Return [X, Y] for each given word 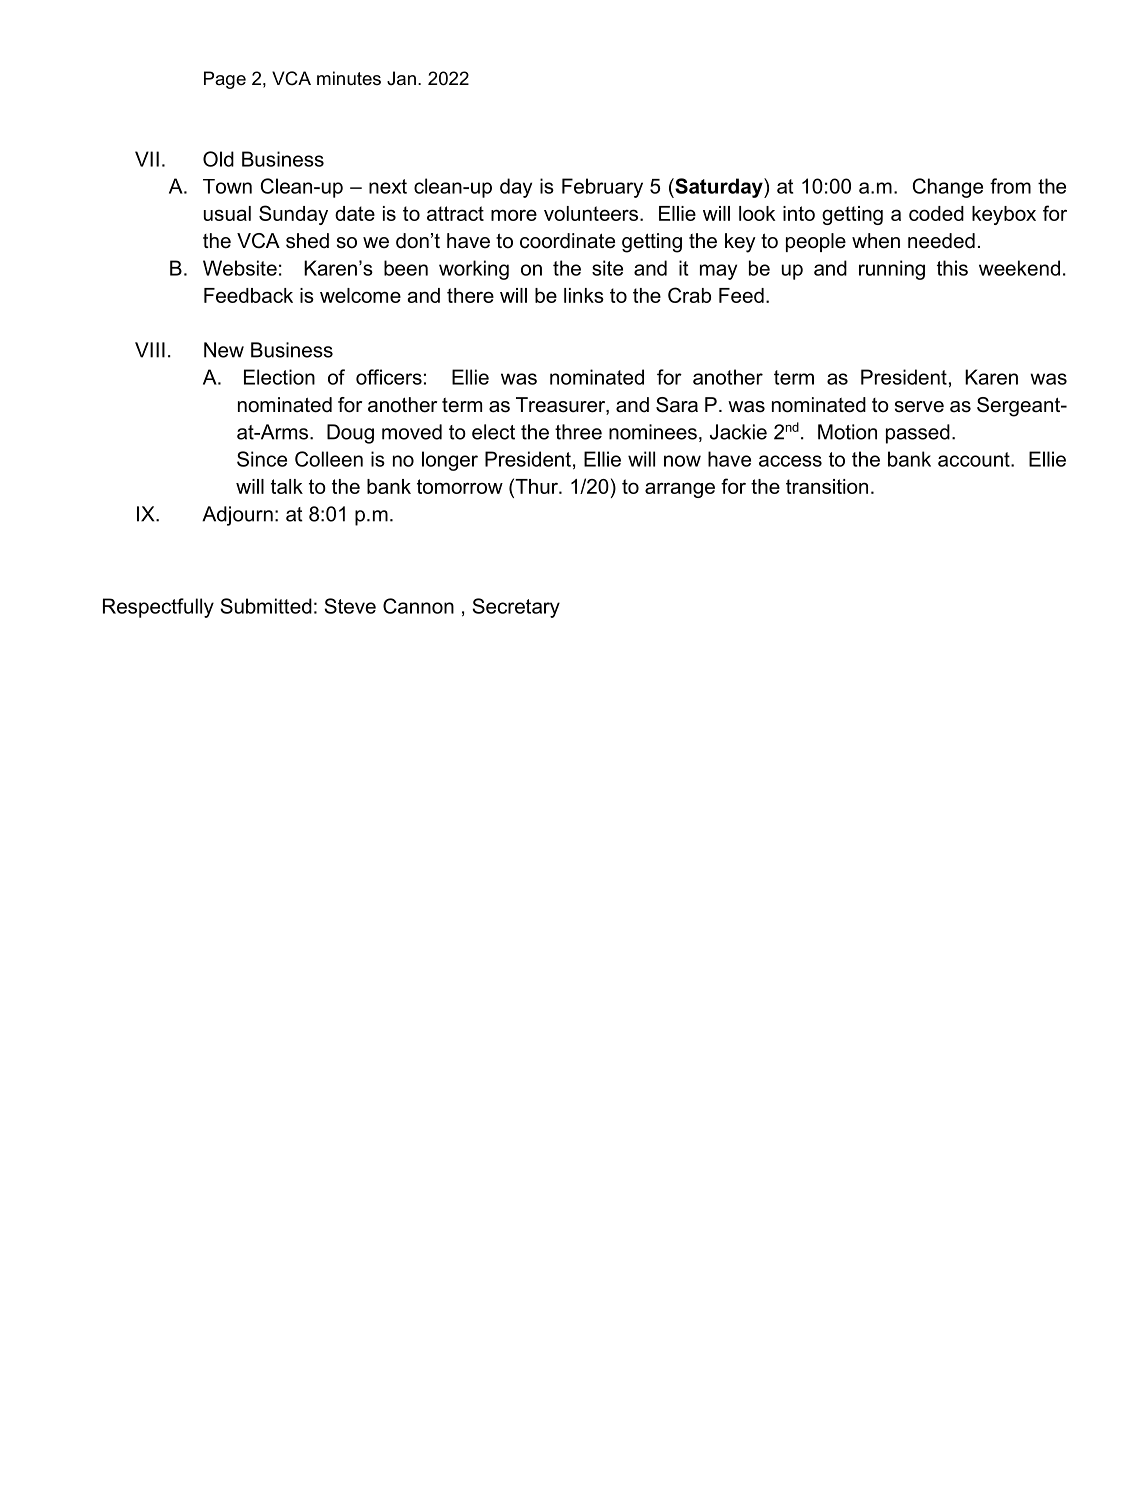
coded [936, 213]
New [224, 350]
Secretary [516, 608]
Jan [401, 78]
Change [948, 188]
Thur [536, 486]
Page [225, 80]
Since [262, 459]
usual [227, 213]
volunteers [592, 213]
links [584, 295]
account [975, 459]
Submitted [266, 606]
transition [827, 486]
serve [919, 407]
